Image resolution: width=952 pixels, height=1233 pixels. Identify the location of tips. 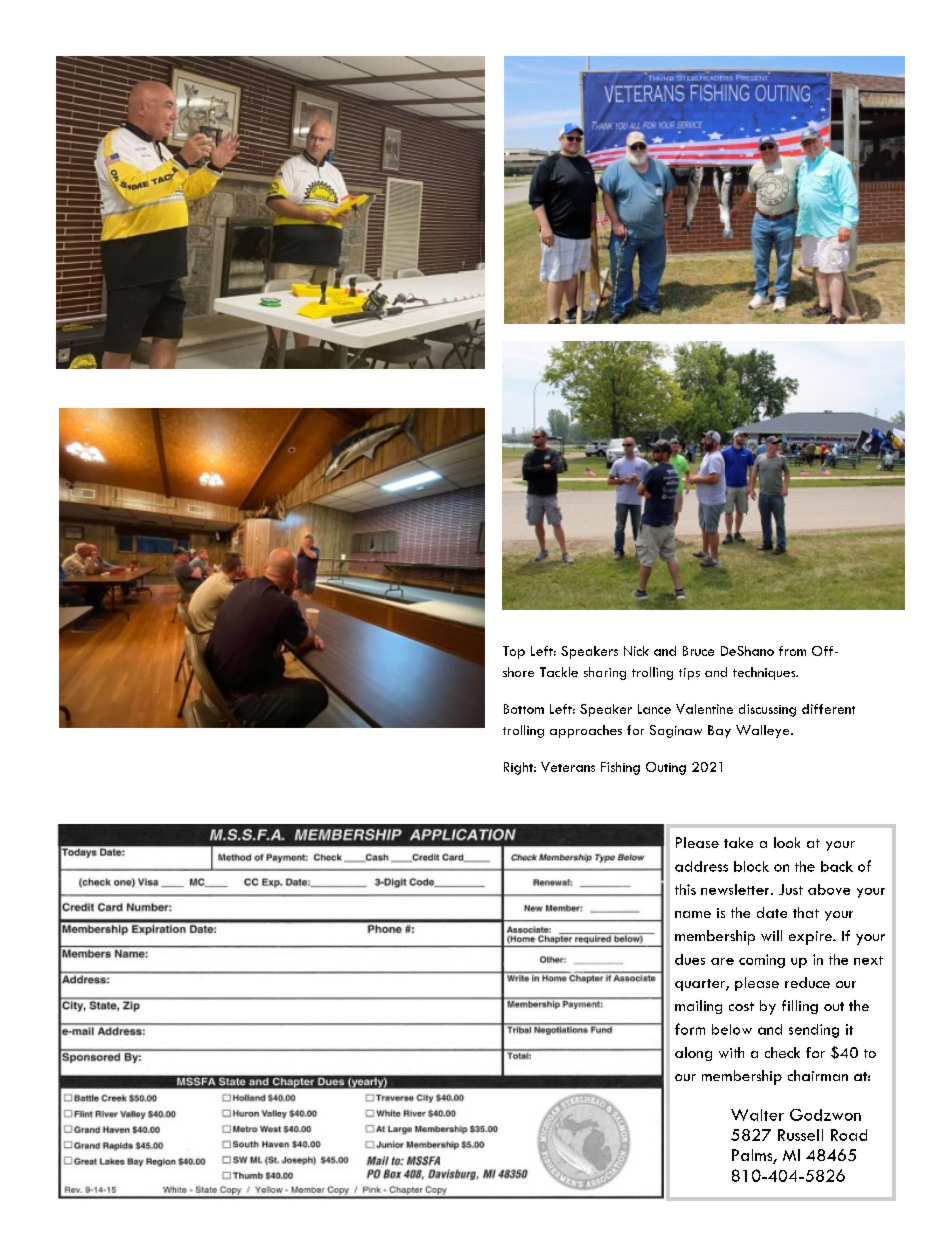
(689, 674).
